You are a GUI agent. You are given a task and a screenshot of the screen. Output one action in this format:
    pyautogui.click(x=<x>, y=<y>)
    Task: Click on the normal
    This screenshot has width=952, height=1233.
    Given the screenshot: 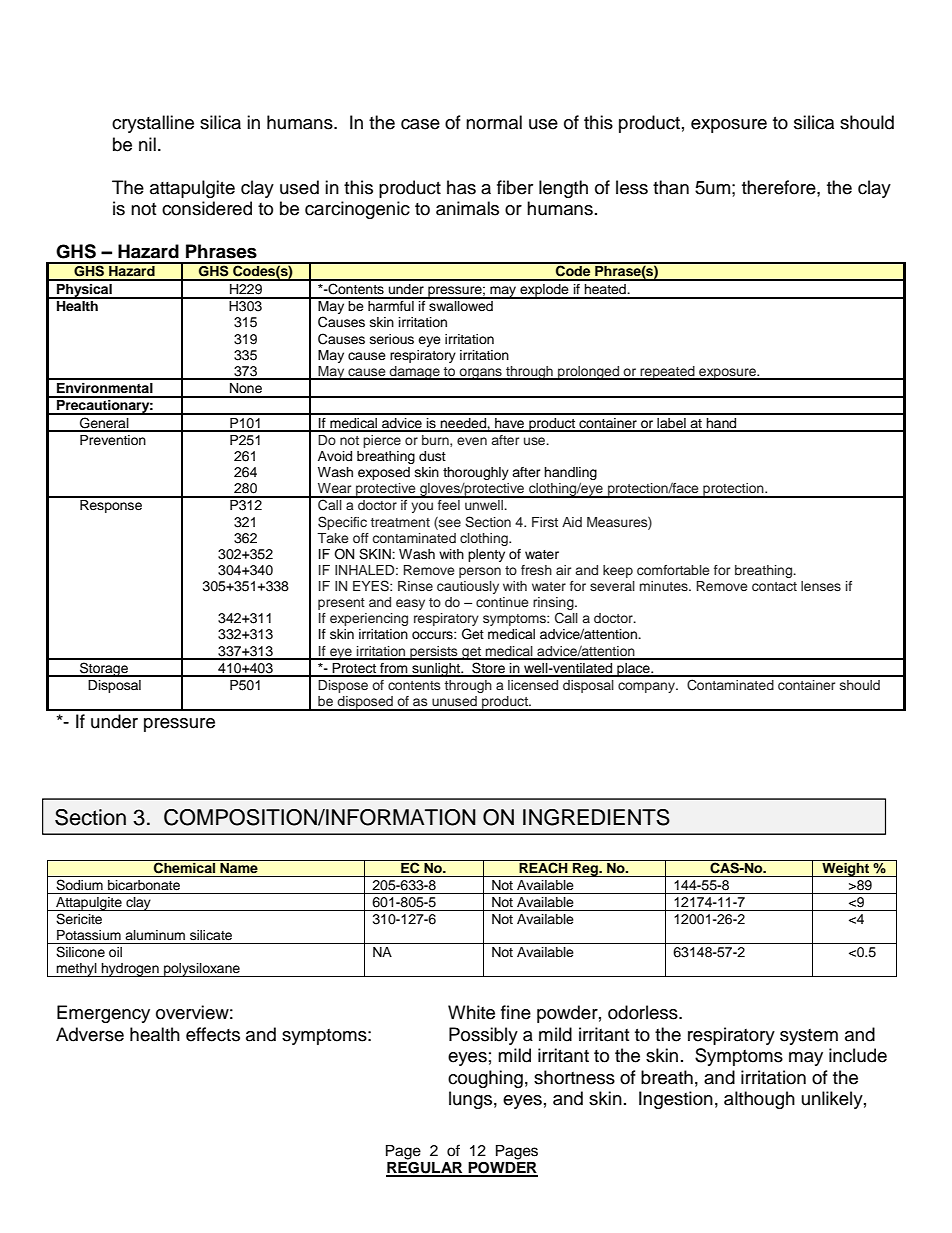 What is the action you would take?
    pyautogui.click(x=494, y=122)
